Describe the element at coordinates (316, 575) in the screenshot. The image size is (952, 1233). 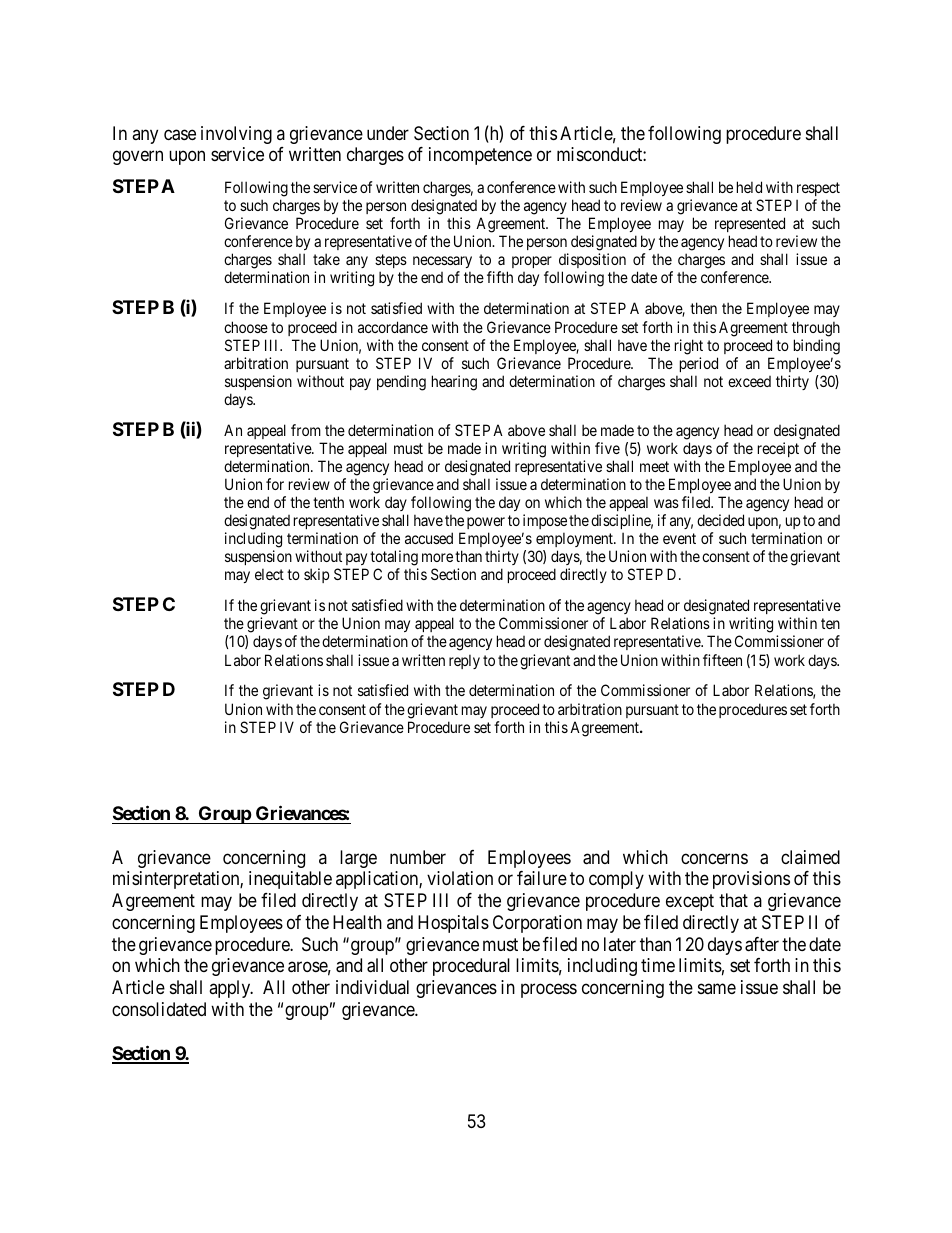
I see `skip` at that location.
